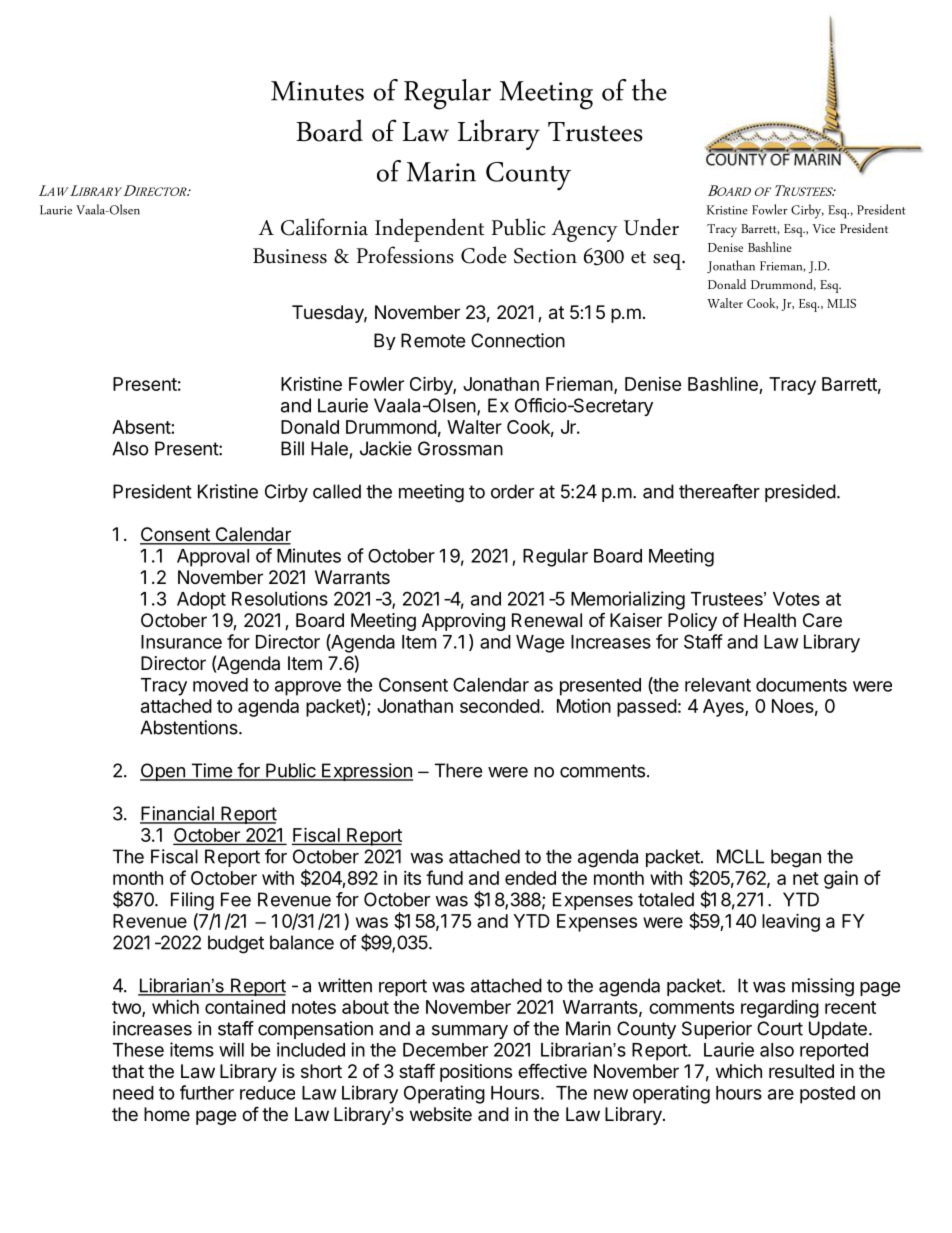 The image size is (952, 1233). Describe the element at coordinates (823, 228) in the screenshot. I see `Vice` at that location.
